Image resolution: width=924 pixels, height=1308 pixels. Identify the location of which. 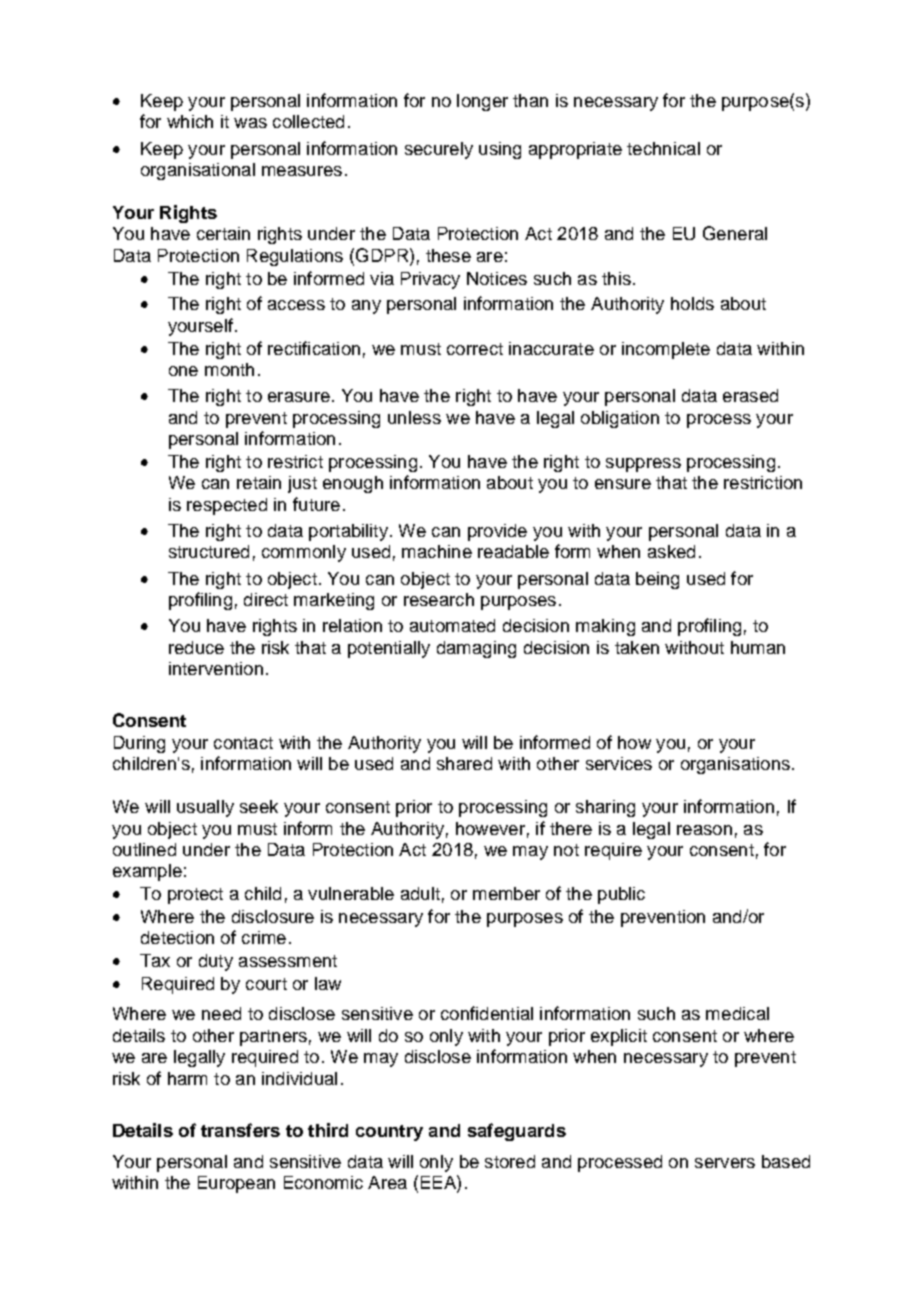
(190, 121).
